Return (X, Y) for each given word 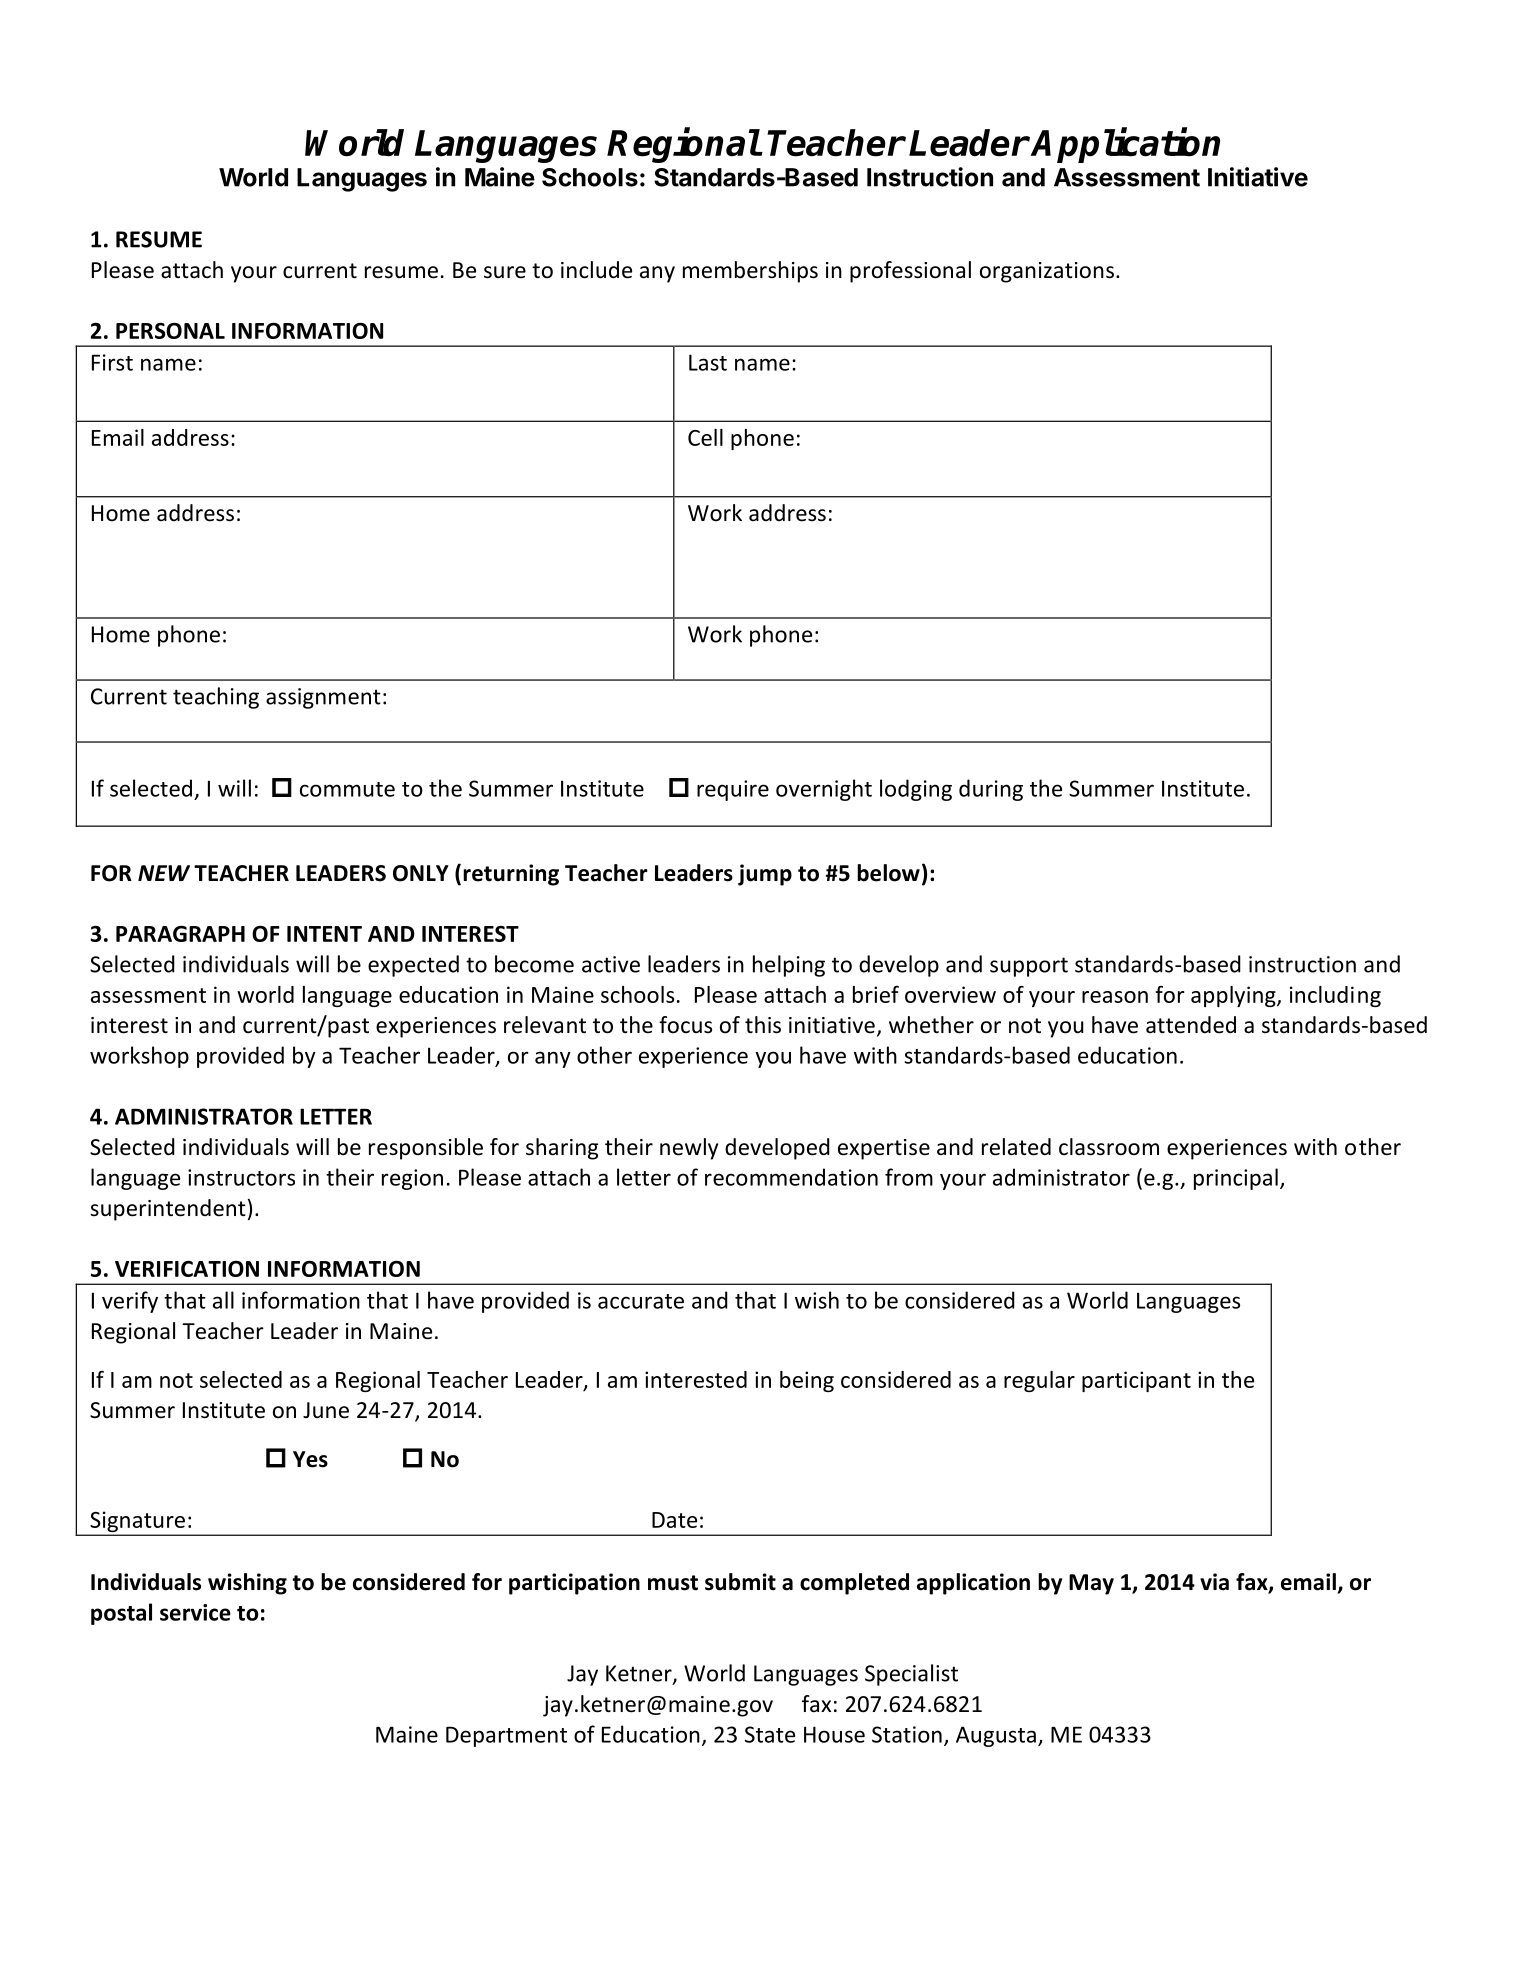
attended (1191, 1025)
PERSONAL (170, 330)
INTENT (324, 934)
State (770, 1734)
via (1214, 1582)
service (195, 1612)
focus (685, 1025)
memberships (750, 272)
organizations (1047, 272)
